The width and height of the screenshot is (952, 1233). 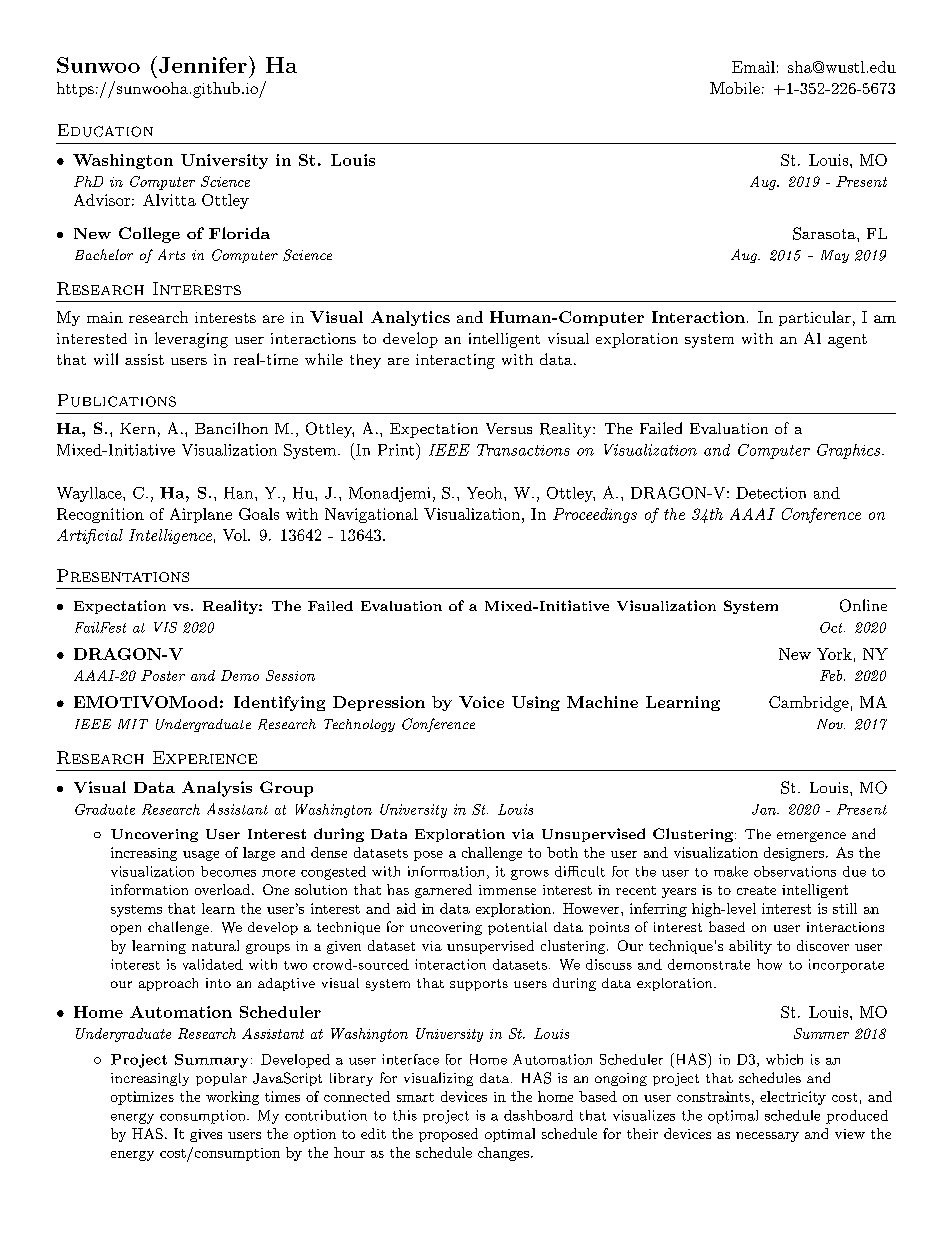 I want to click on gives, so click(x=206, y=1135).
